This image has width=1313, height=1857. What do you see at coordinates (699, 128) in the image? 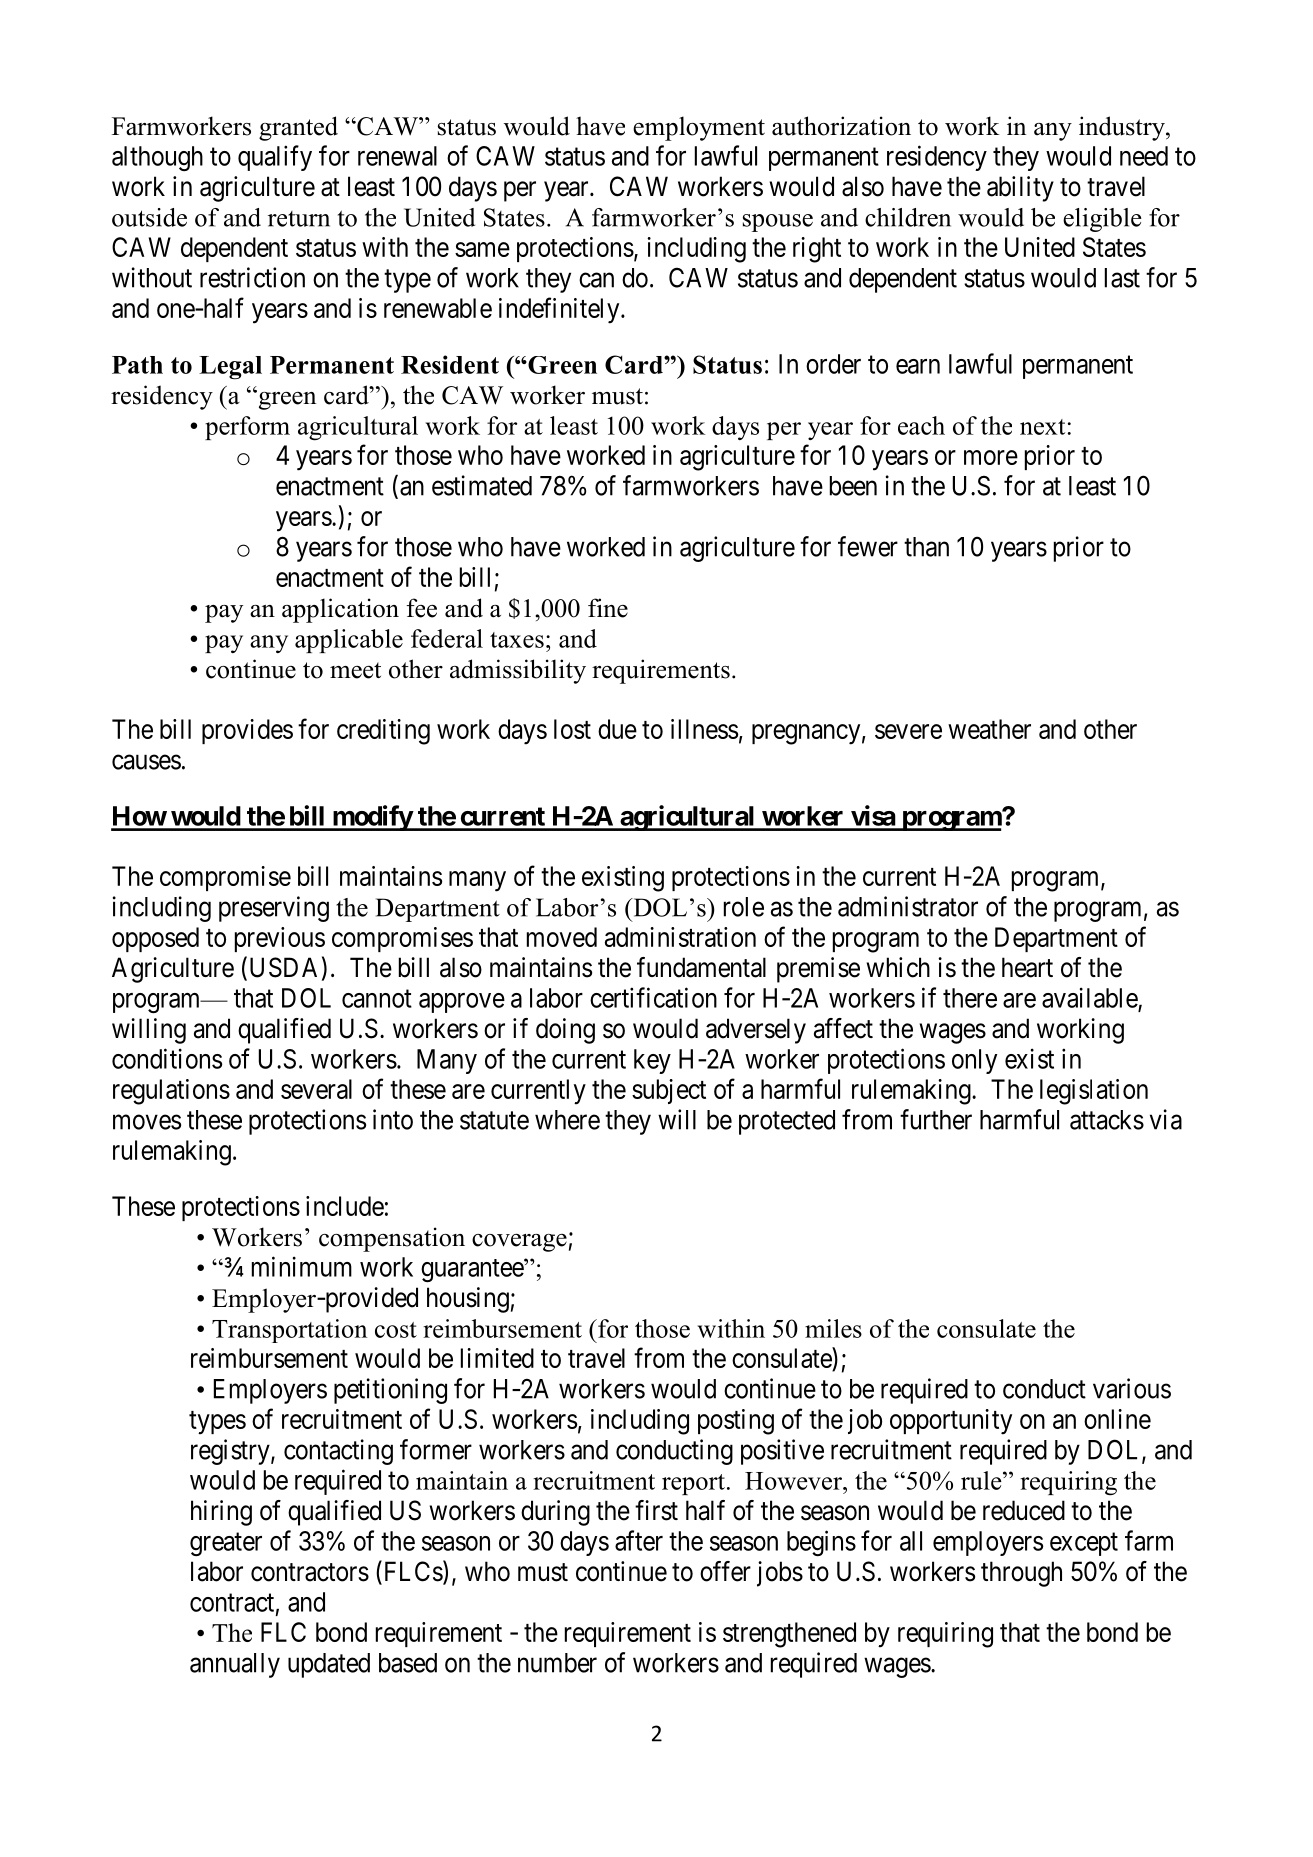
I see `employment` at bounding box center [699, 128].
